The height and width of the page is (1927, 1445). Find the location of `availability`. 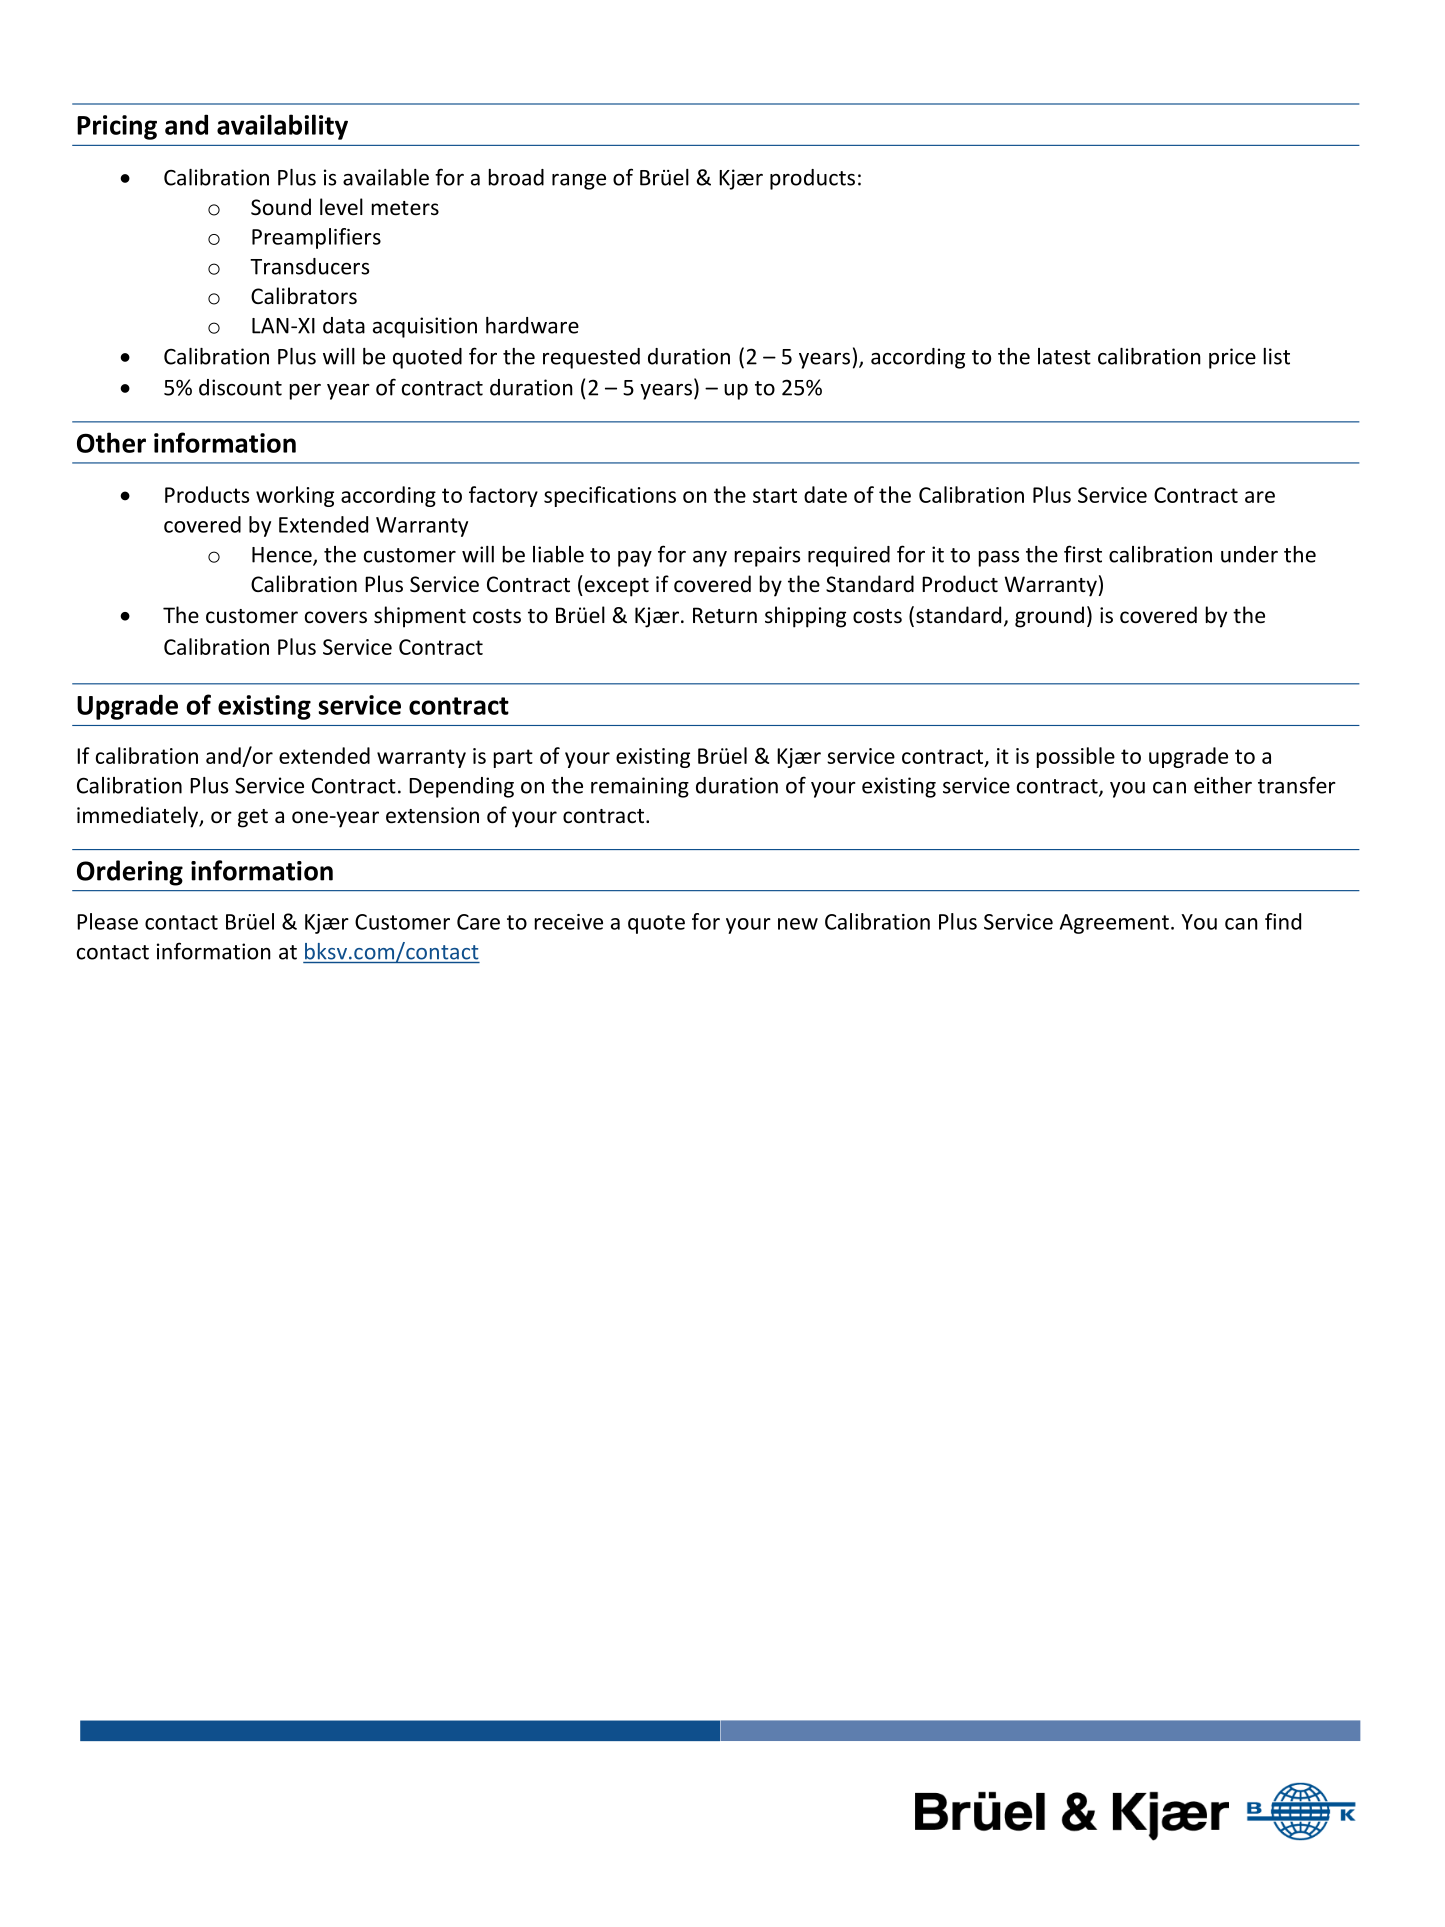

availability is located at coordinates (282, 127).
